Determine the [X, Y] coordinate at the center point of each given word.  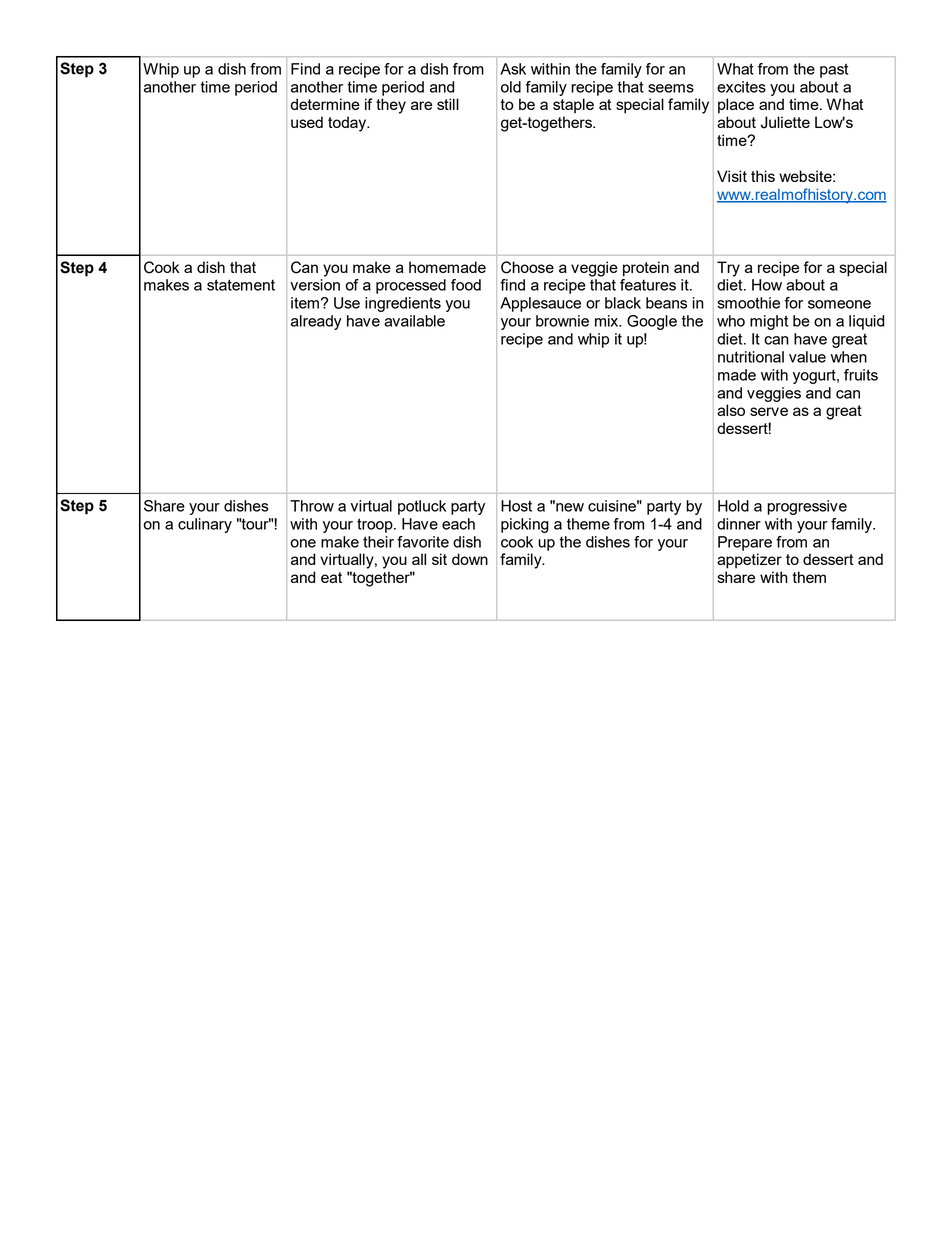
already [316, 322]
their [378, 542]
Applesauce [540, 304]
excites [741, 87]
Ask [513, 69]
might [769, 322]
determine [325, 104]
